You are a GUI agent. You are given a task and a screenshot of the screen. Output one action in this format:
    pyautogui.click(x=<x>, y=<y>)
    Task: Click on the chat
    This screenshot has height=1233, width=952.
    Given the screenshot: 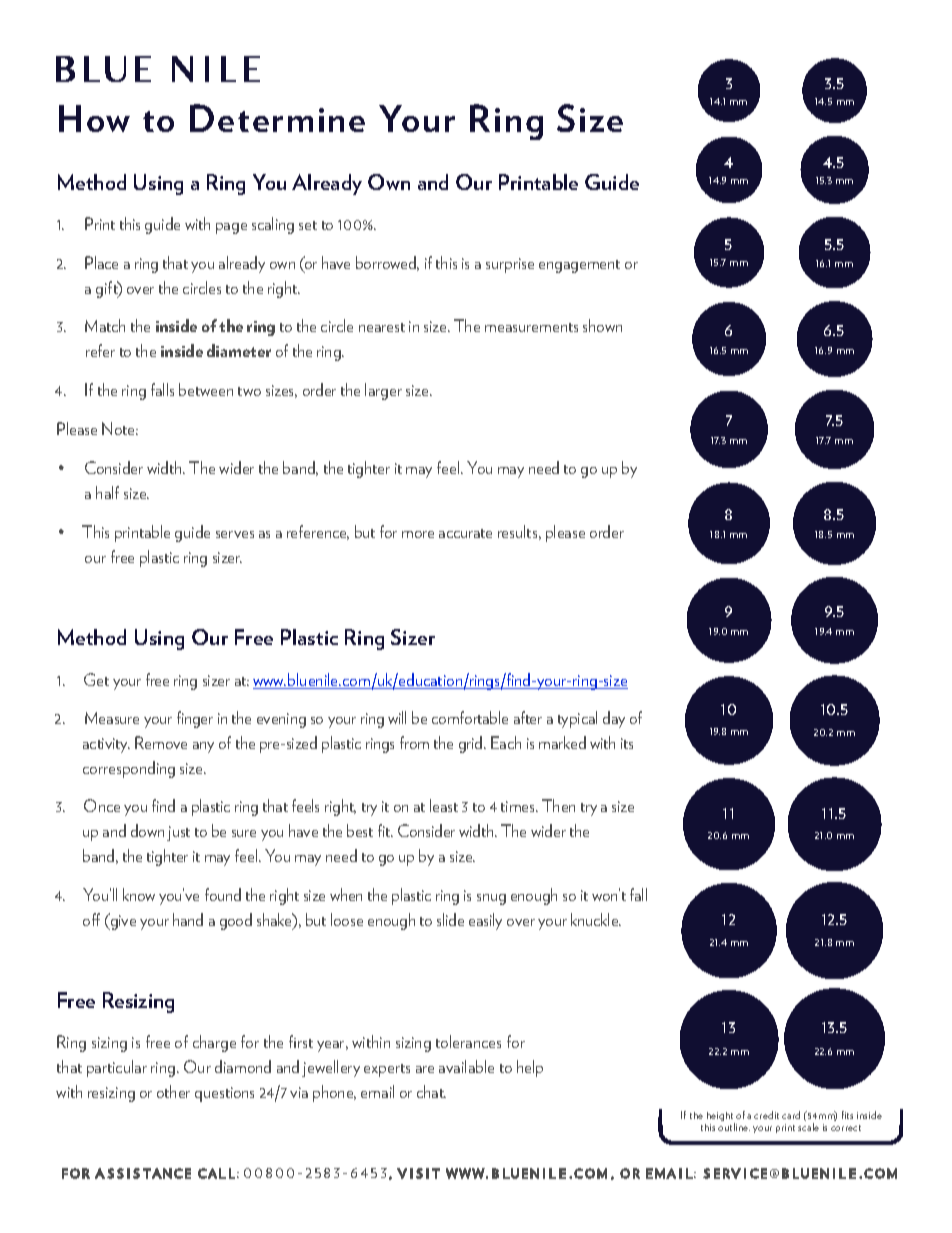 What is the action you would take?
    pyautogui.click(x=431, y=1091)
